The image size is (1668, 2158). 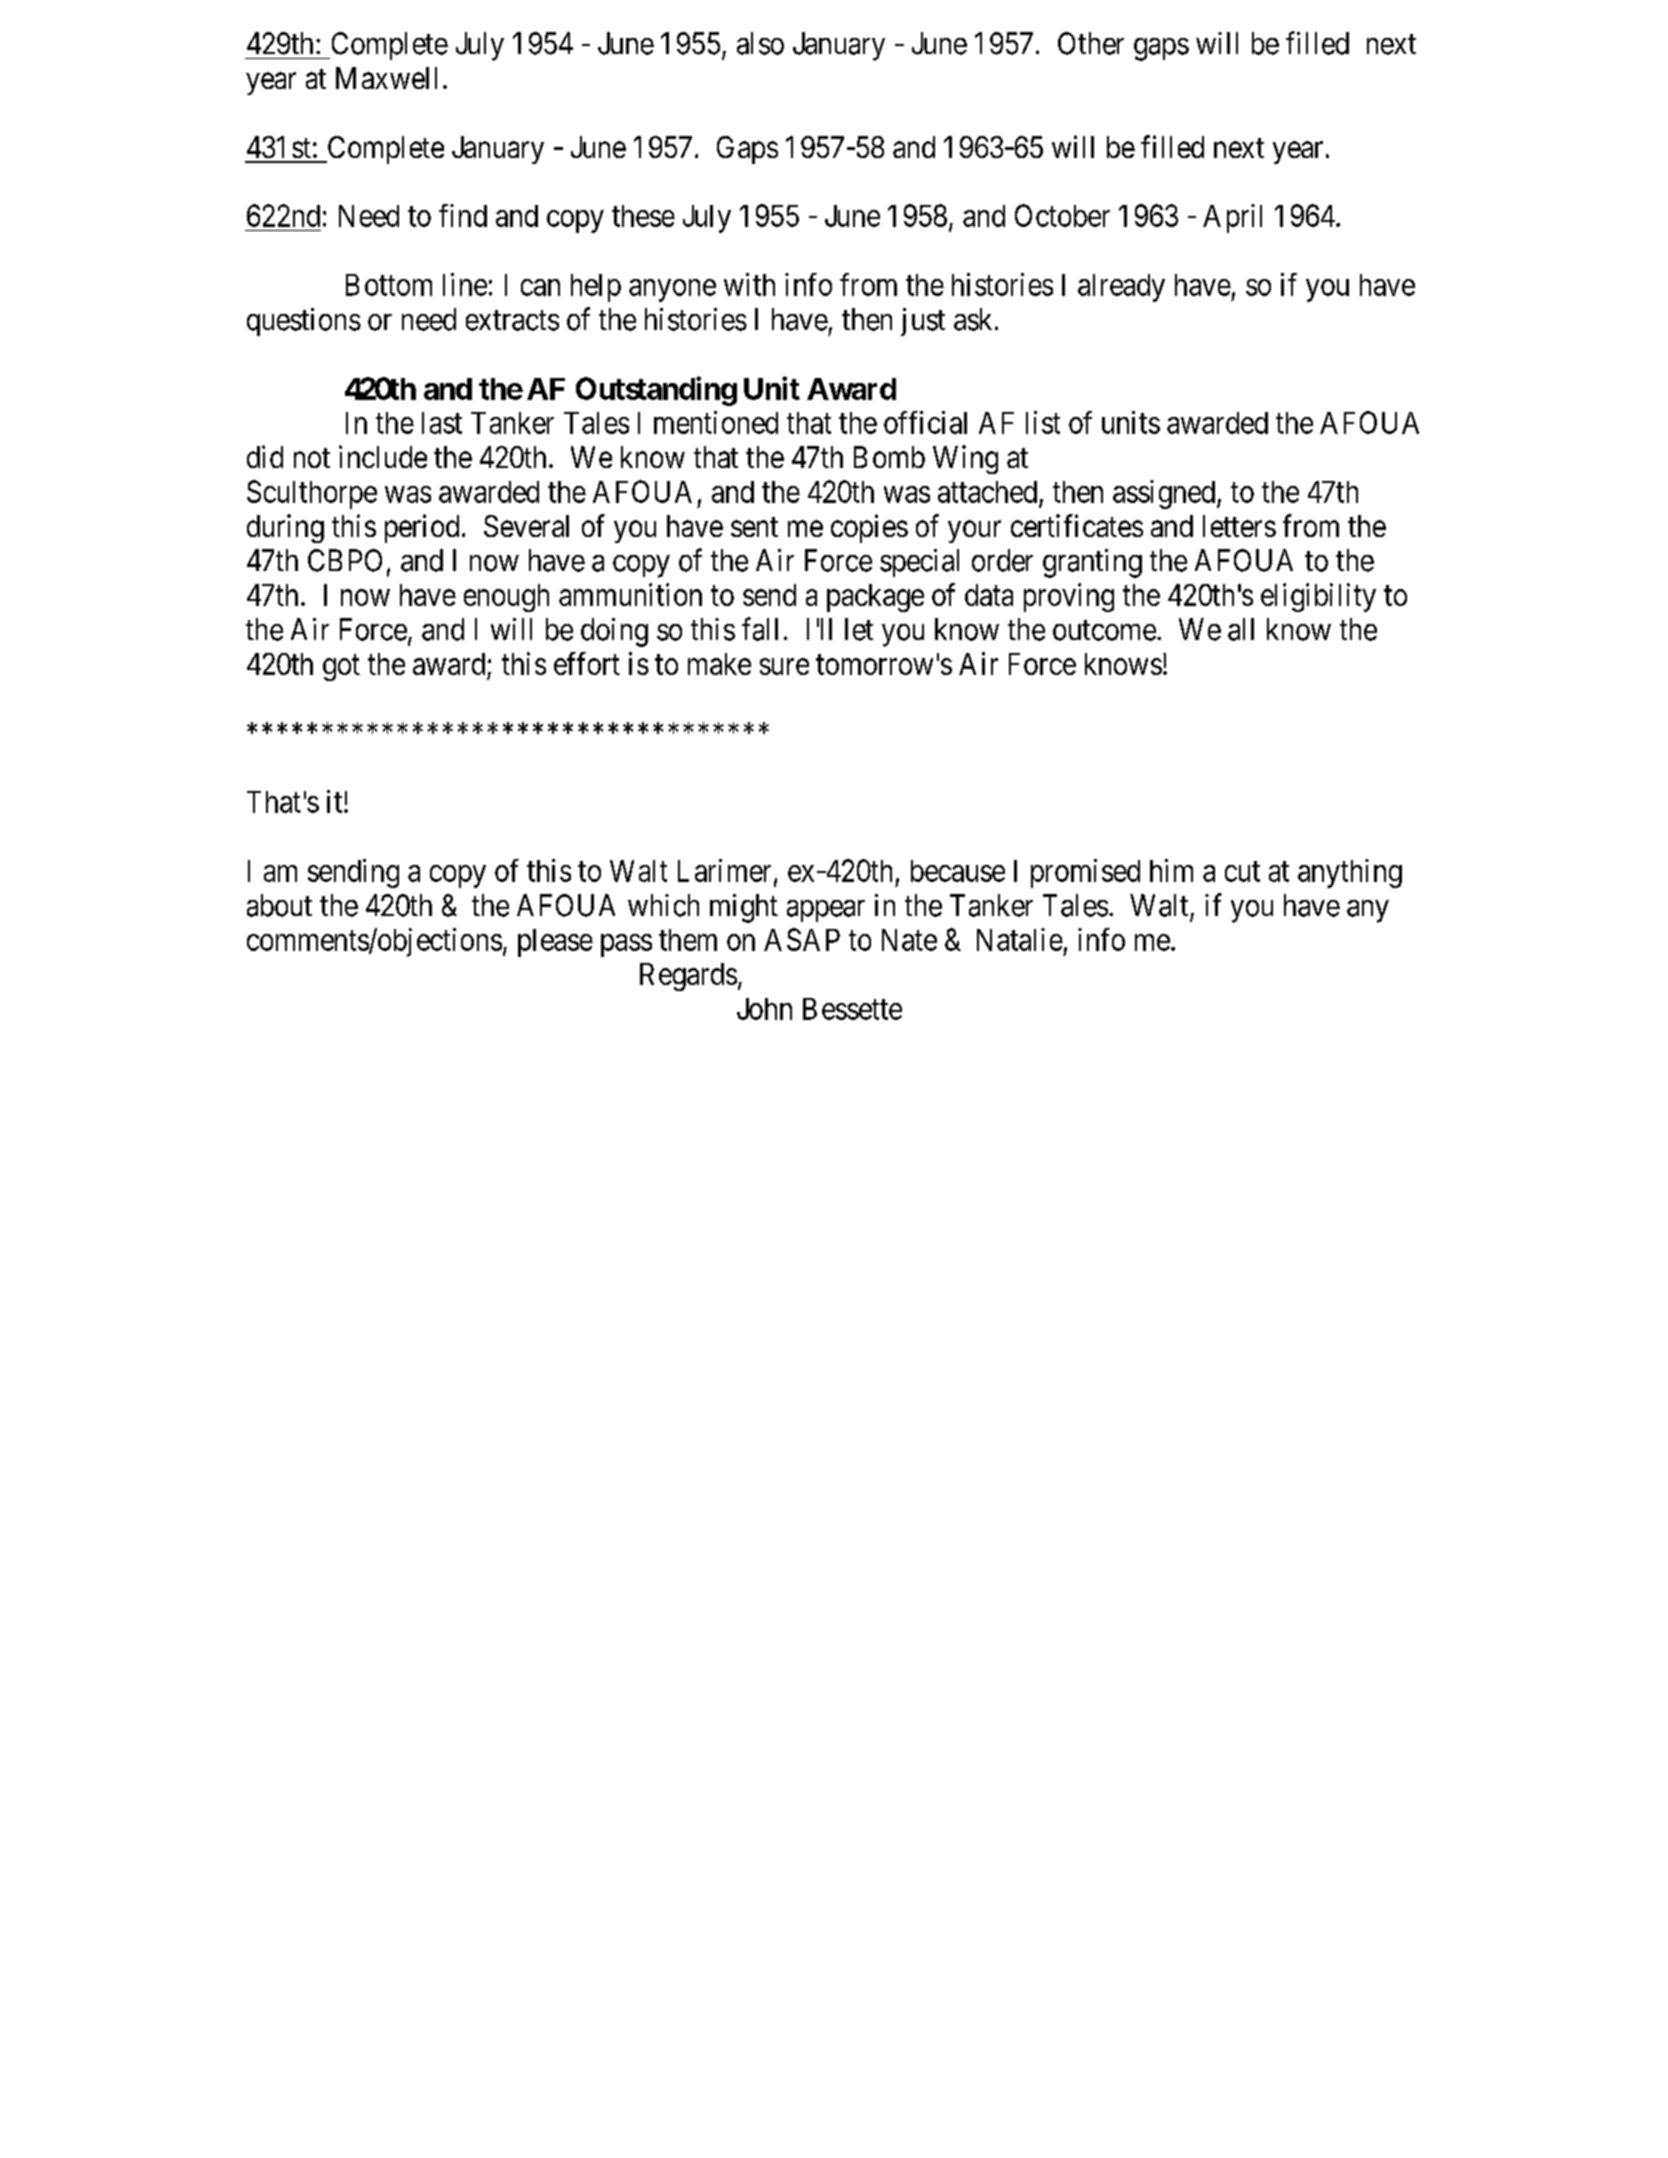 I want to click on because, so click(x=958, y=871).
